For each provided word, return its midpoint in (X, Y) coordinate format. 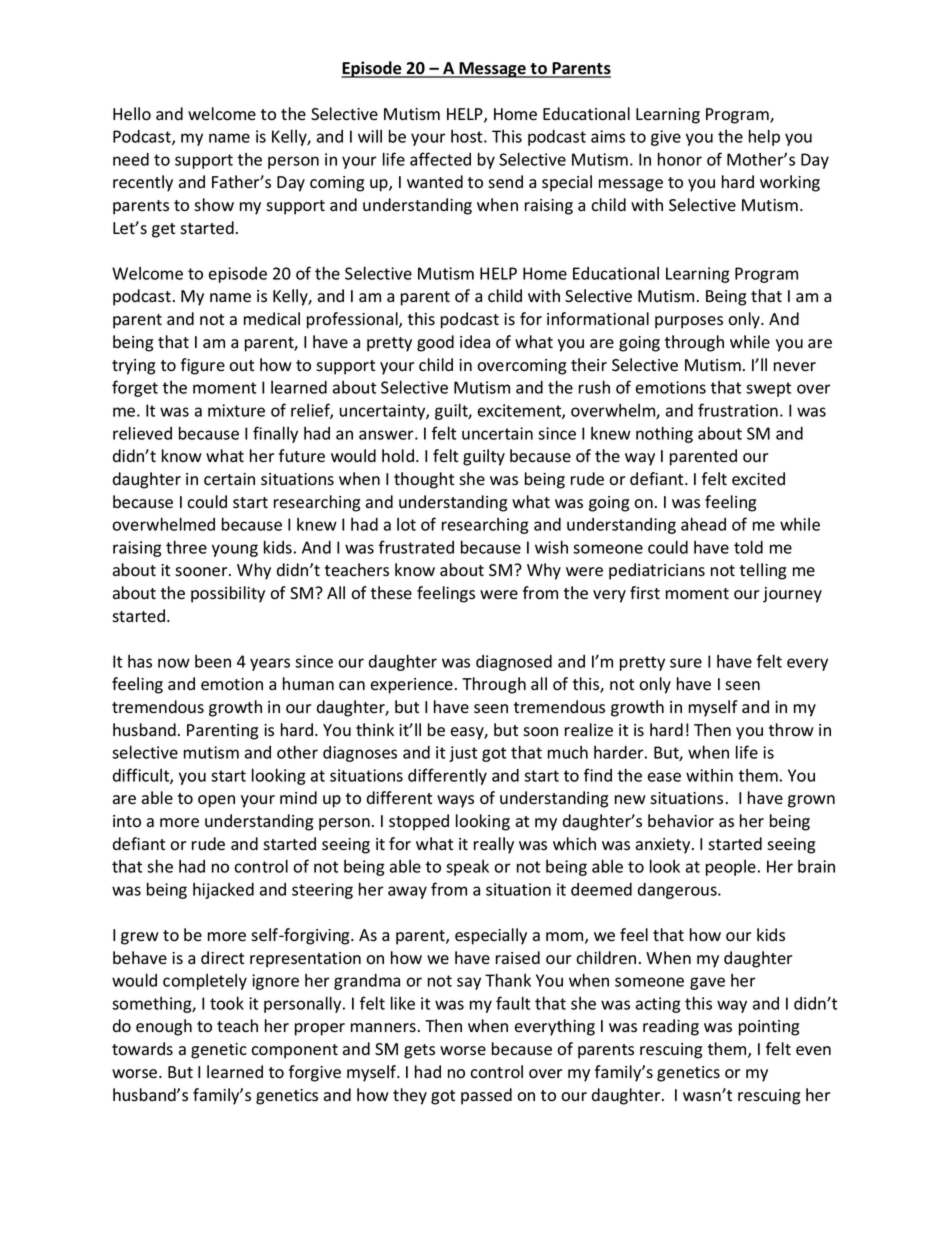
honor (680, 159)
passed (486, 1096)
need (131, 159)
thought (424, 480)
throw (791, 730)
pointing (769, 1028)
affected (440, 159)
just (463, 754)
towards (142, 1049)
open (216, 801)
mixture (236, 410)
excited (758, 479)
